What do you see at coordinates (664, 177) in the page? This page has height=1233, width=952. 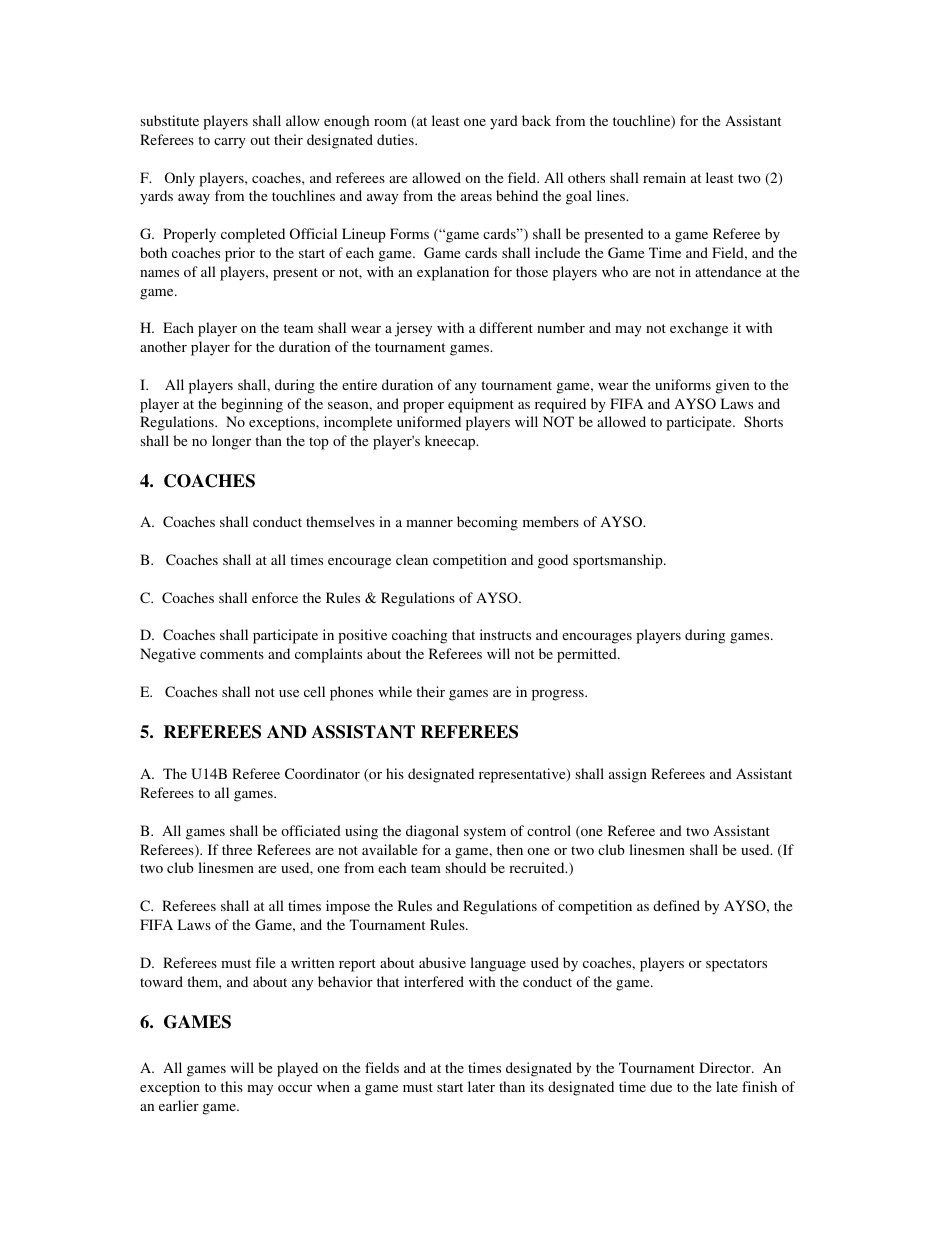 I see `remain` at bounding box center [664, 177].
